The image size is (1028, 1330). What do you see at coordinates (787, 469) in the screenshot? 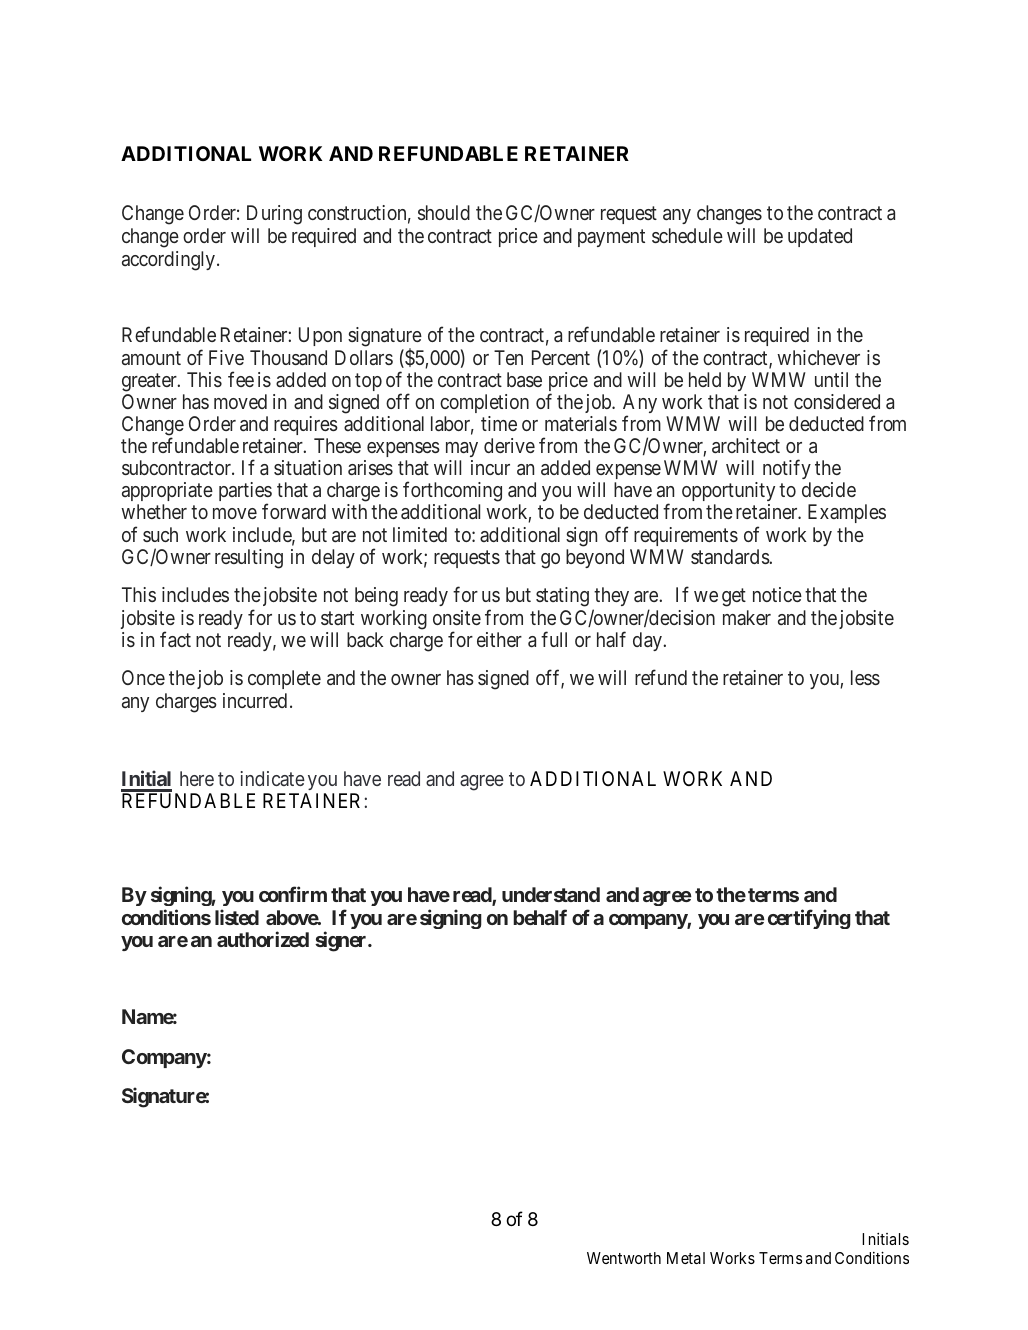
I see `notify` at bounding box center [787, 469].
